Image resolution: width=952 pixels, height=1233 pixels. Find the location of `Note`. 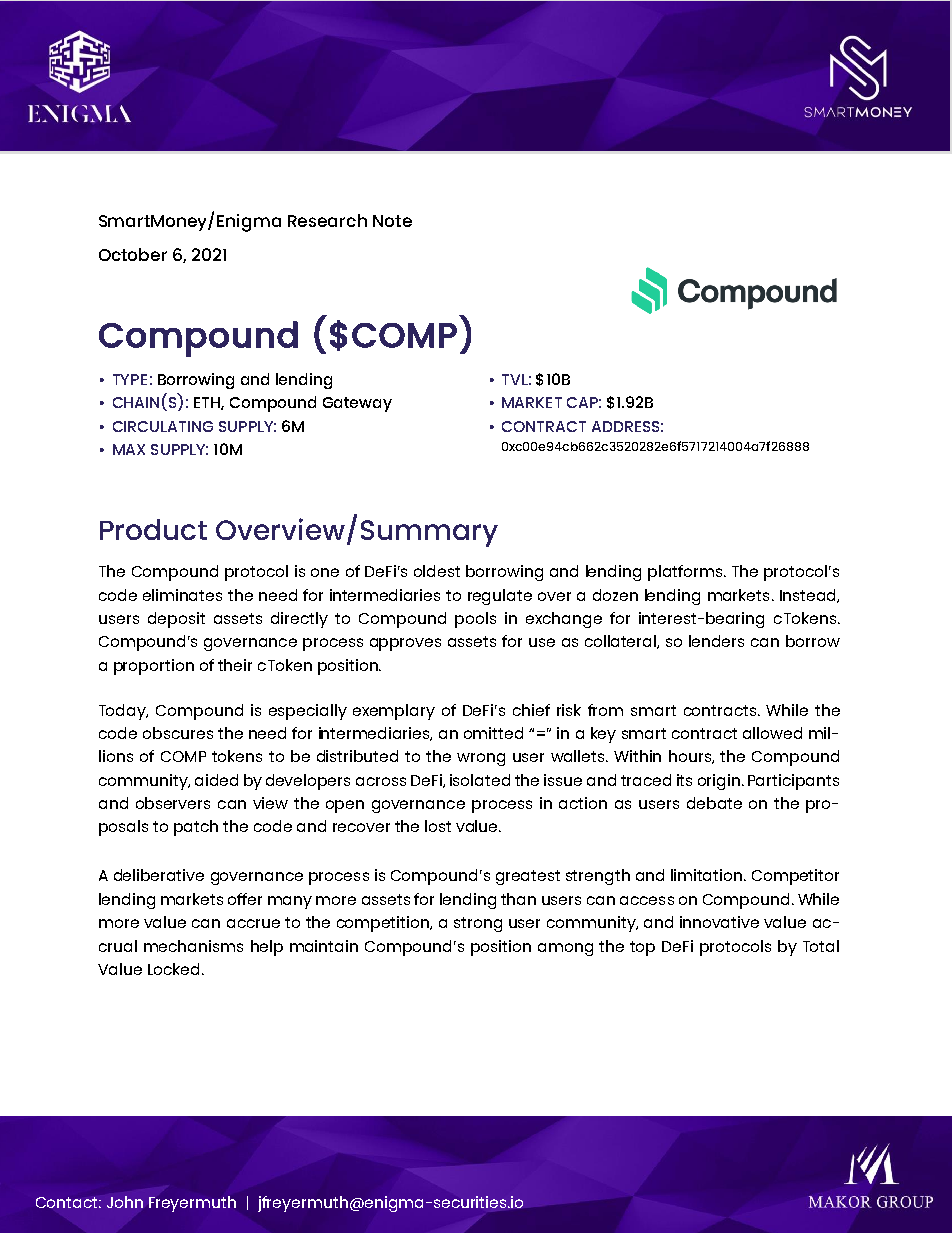

Note is located at coordinates (392, 221).
